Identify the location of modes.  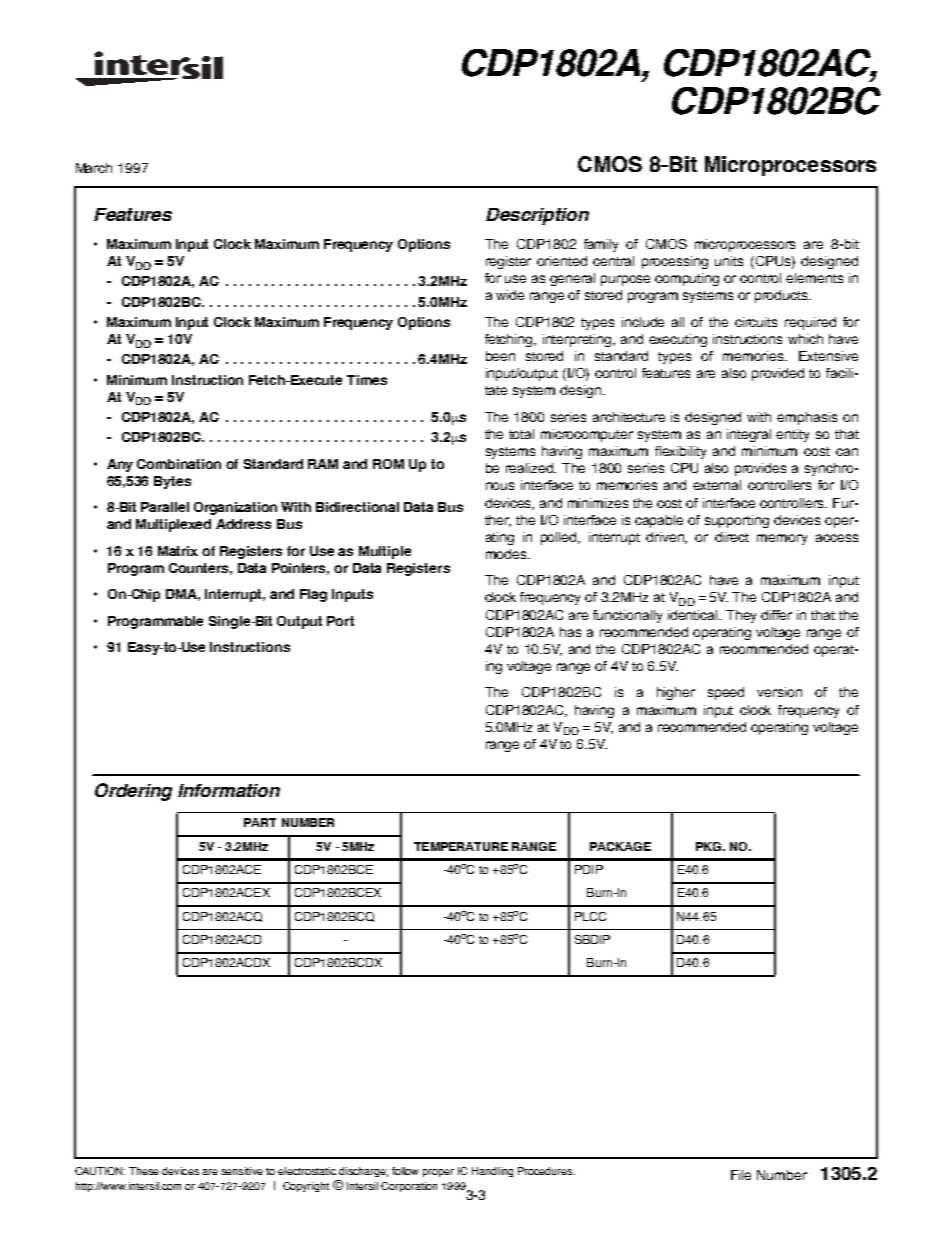
(507, 554).
